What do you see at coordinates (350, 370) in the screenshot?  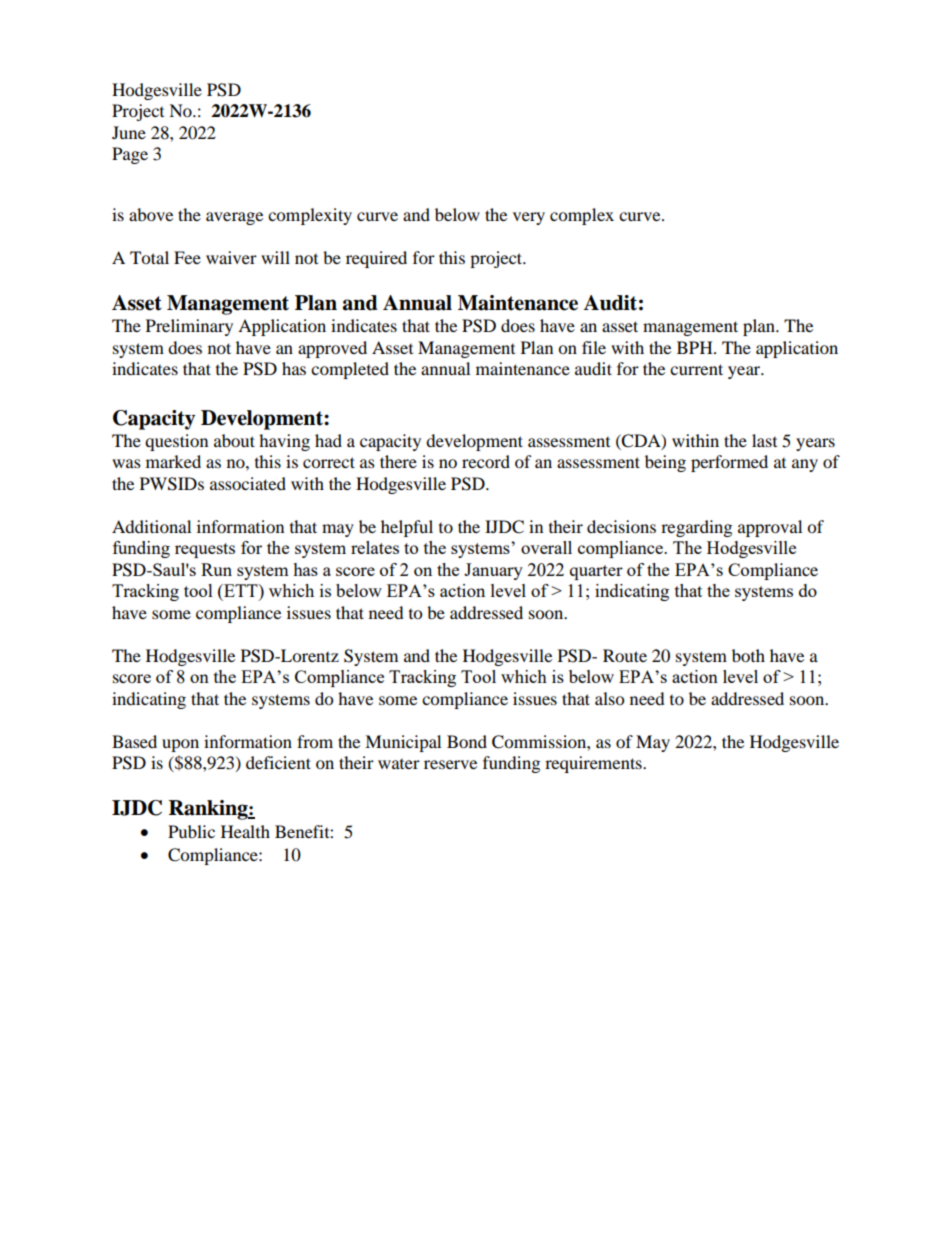 I see `completed` at bounding box center [350, 370].
